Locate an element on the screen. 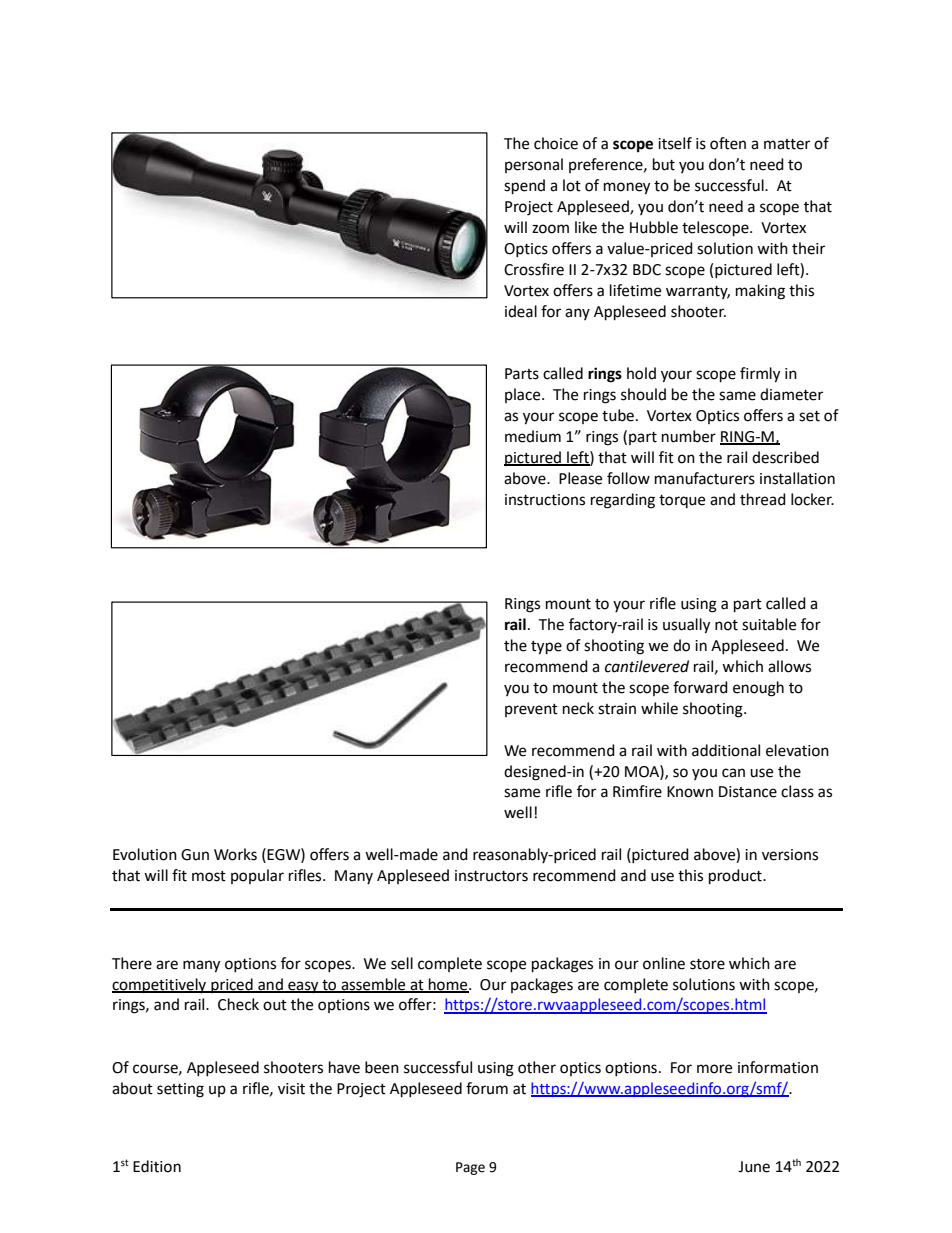 This screenshot has height=1233, width=952. medium is located at coordinates (533, 436).
